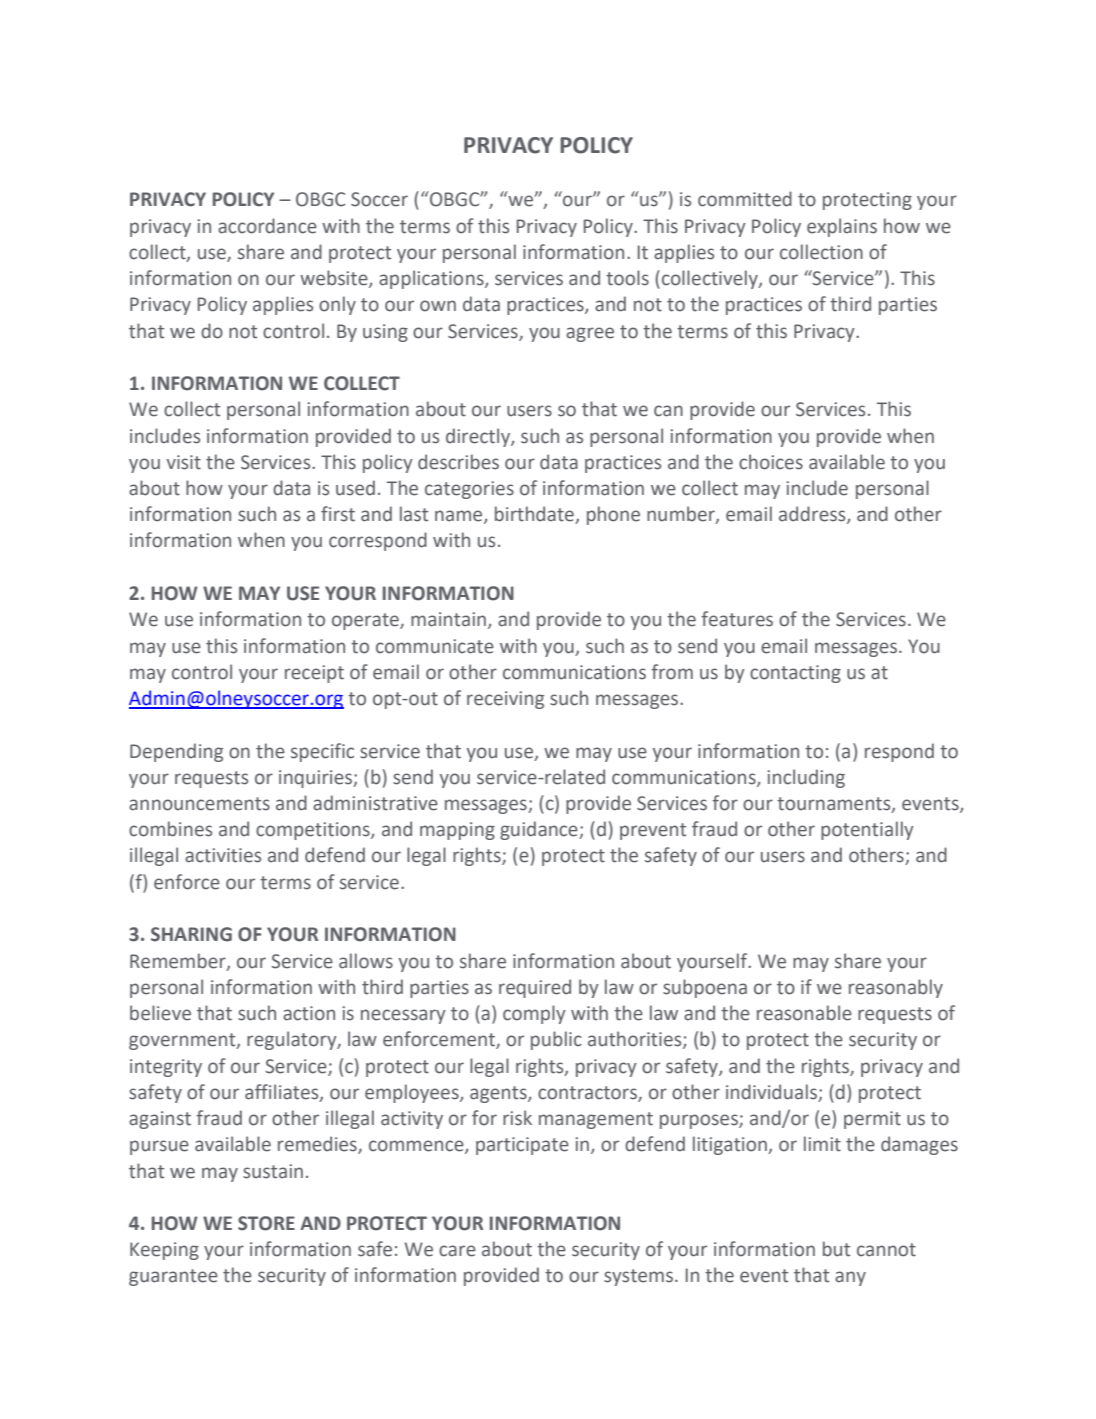 The height and width of the page is (1419, 1096). What do you see at coordinates (457, 1251) in the page?
I see `care` at bounding box center [457, 1251].
